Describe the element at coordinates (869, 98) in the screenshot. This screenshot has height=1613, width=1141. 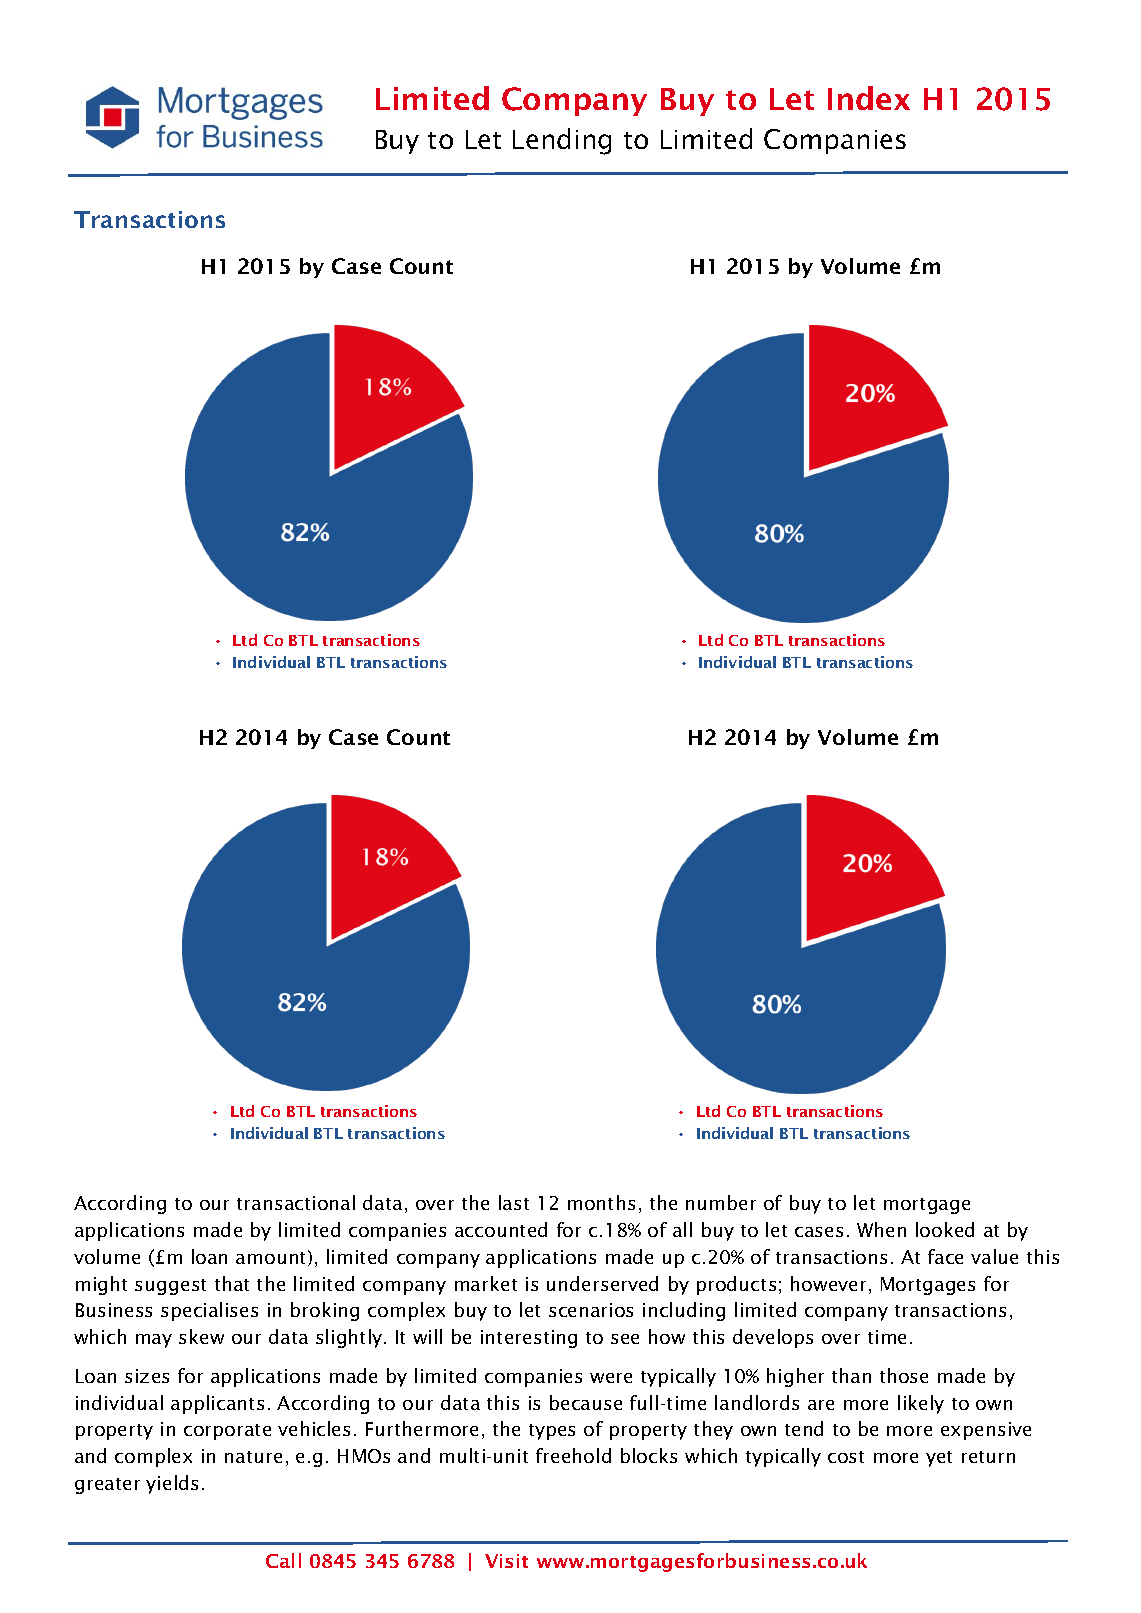
I see `Index` at that location.
